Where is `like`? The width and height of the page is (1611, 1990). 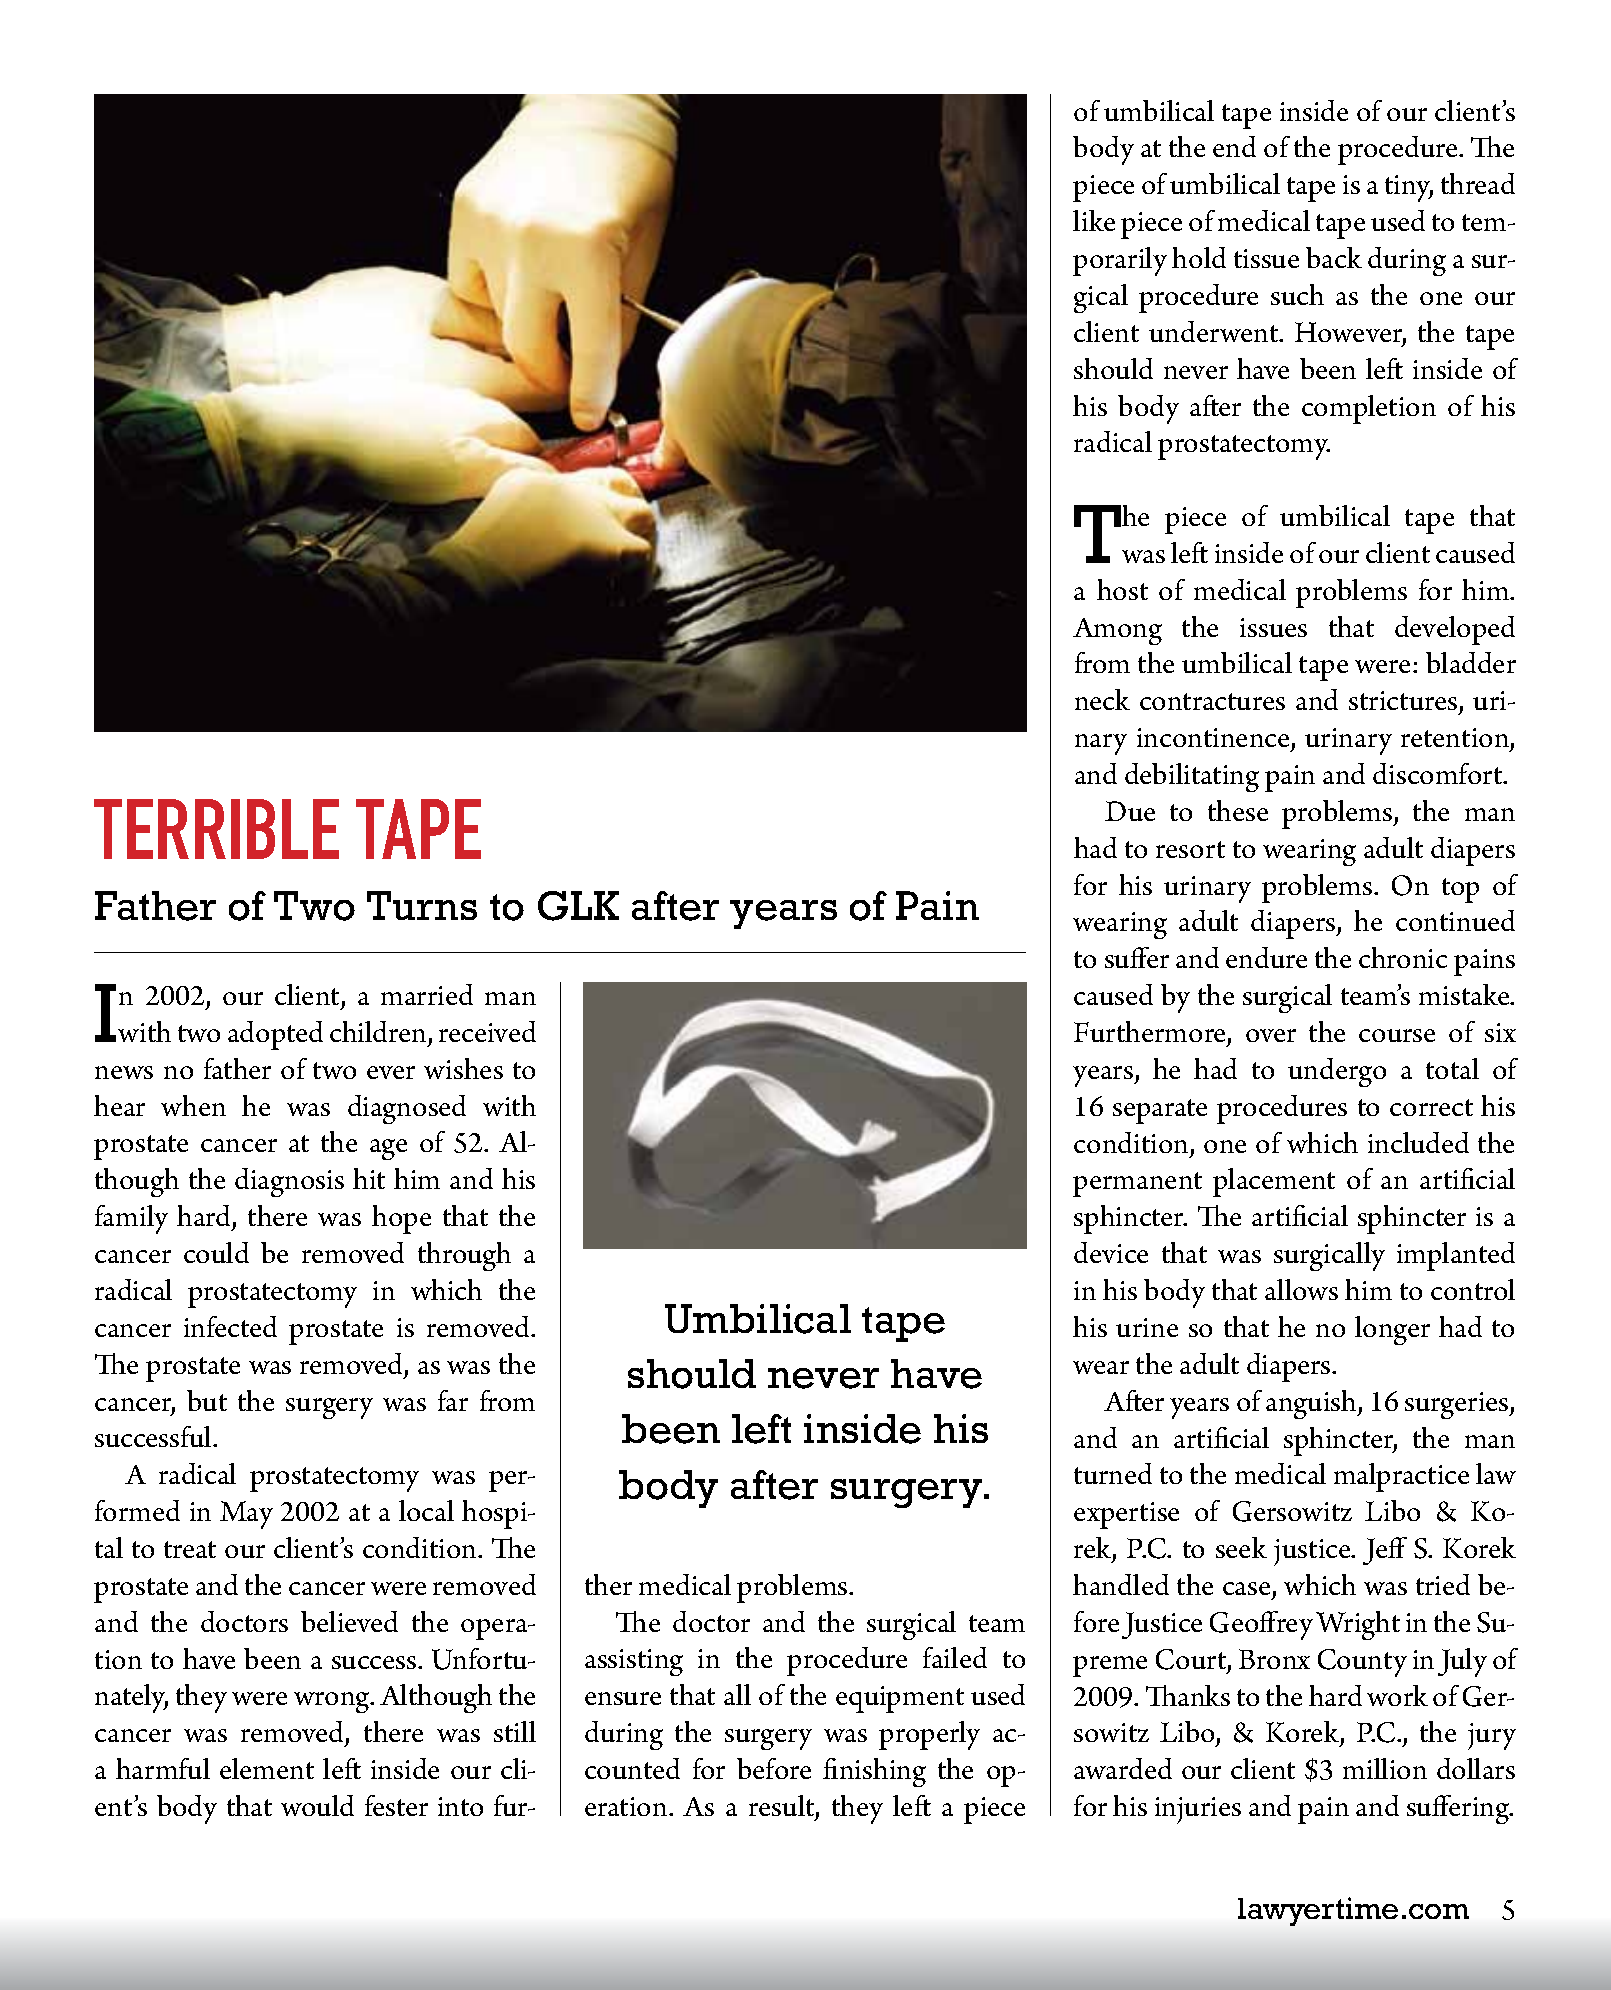 like is located at coordinates (1094, 220).
